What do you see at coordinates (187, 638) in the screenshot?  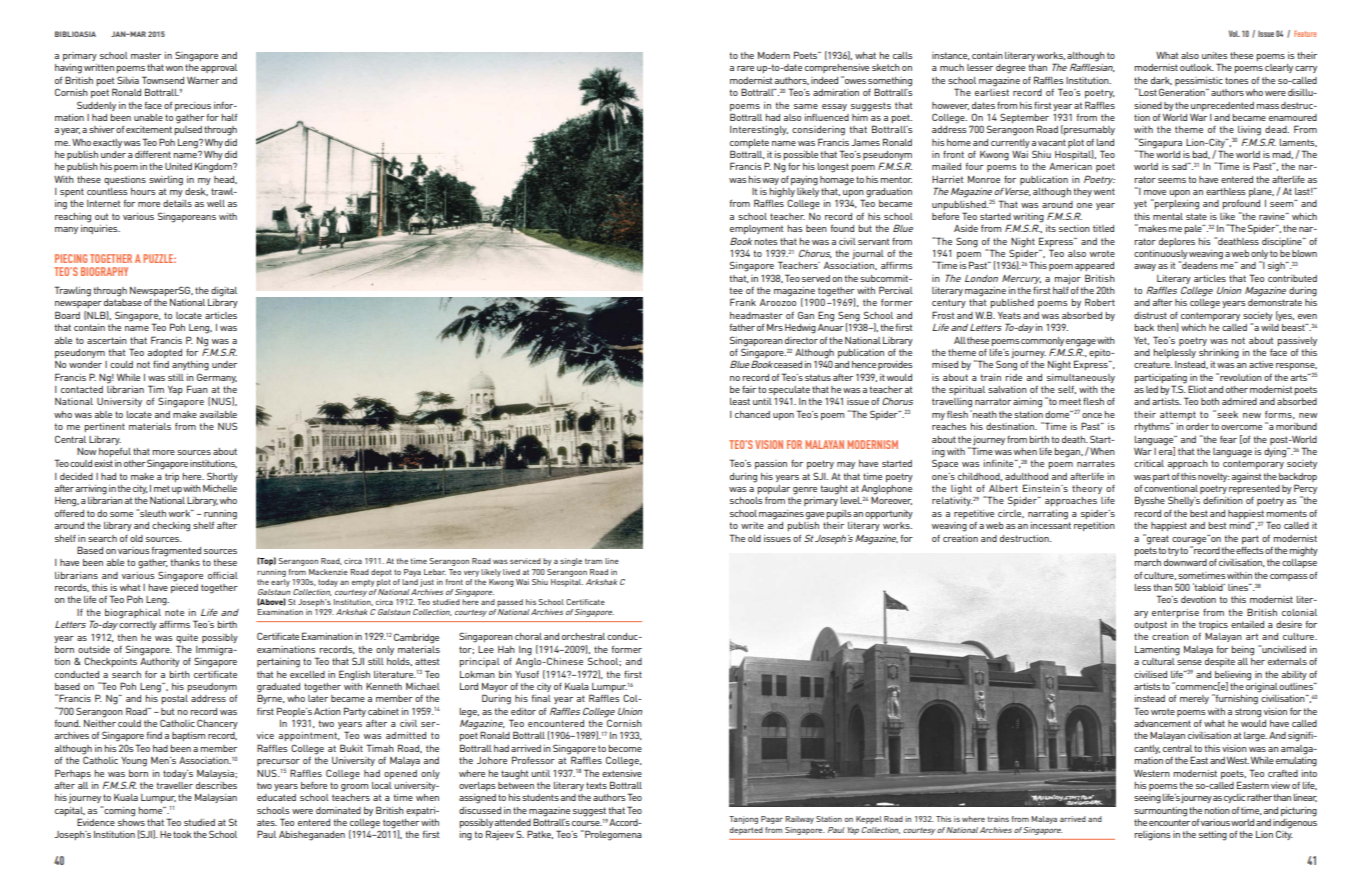 I see `quite` at bounding box center [187, 638].
